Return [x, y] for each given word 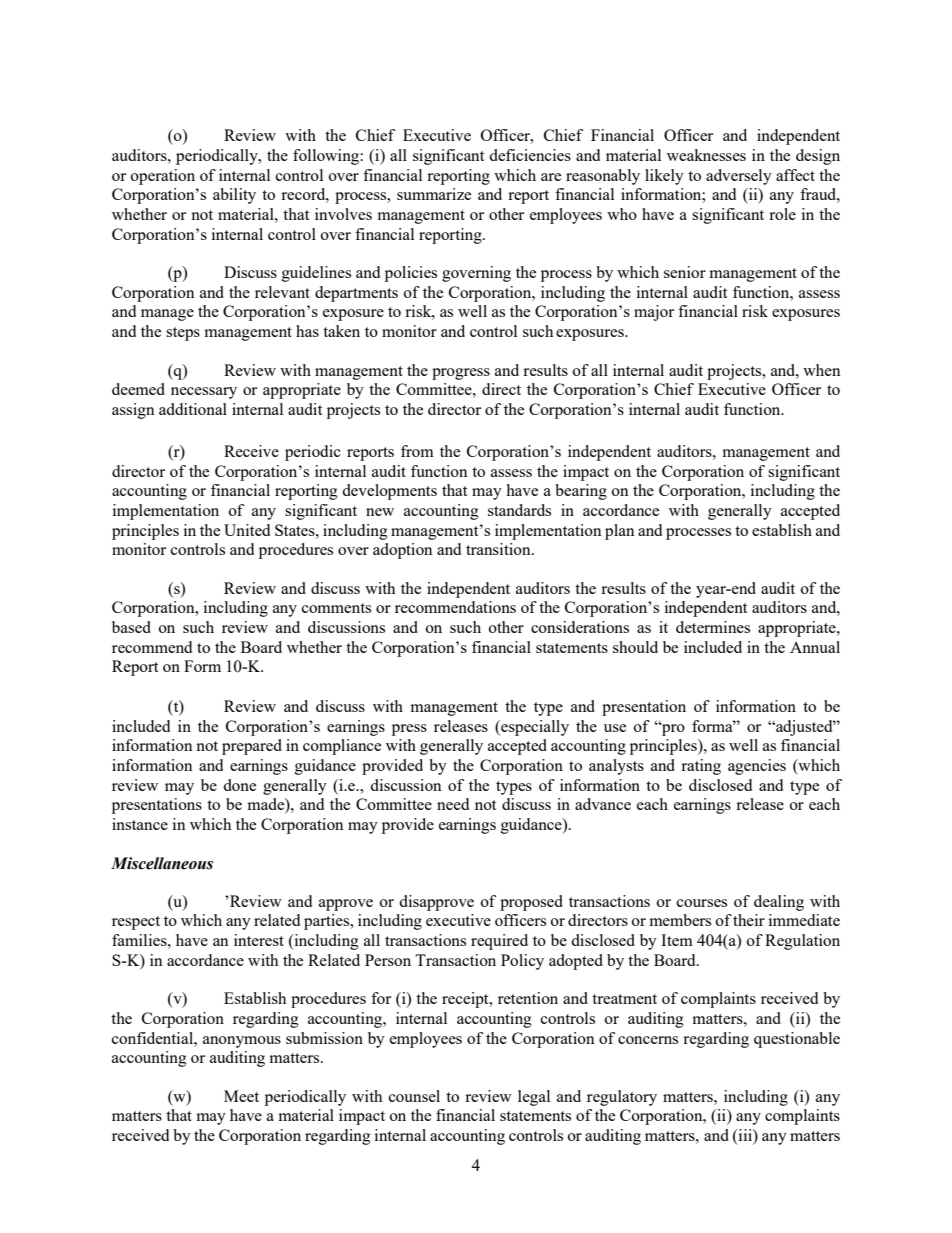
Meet [241, 1096]
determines [713, 627]
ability [234, 196]
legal [534, 1098]
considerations [580, 627]
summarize [434, 194]
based [131, 627]
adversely [739, 177]
